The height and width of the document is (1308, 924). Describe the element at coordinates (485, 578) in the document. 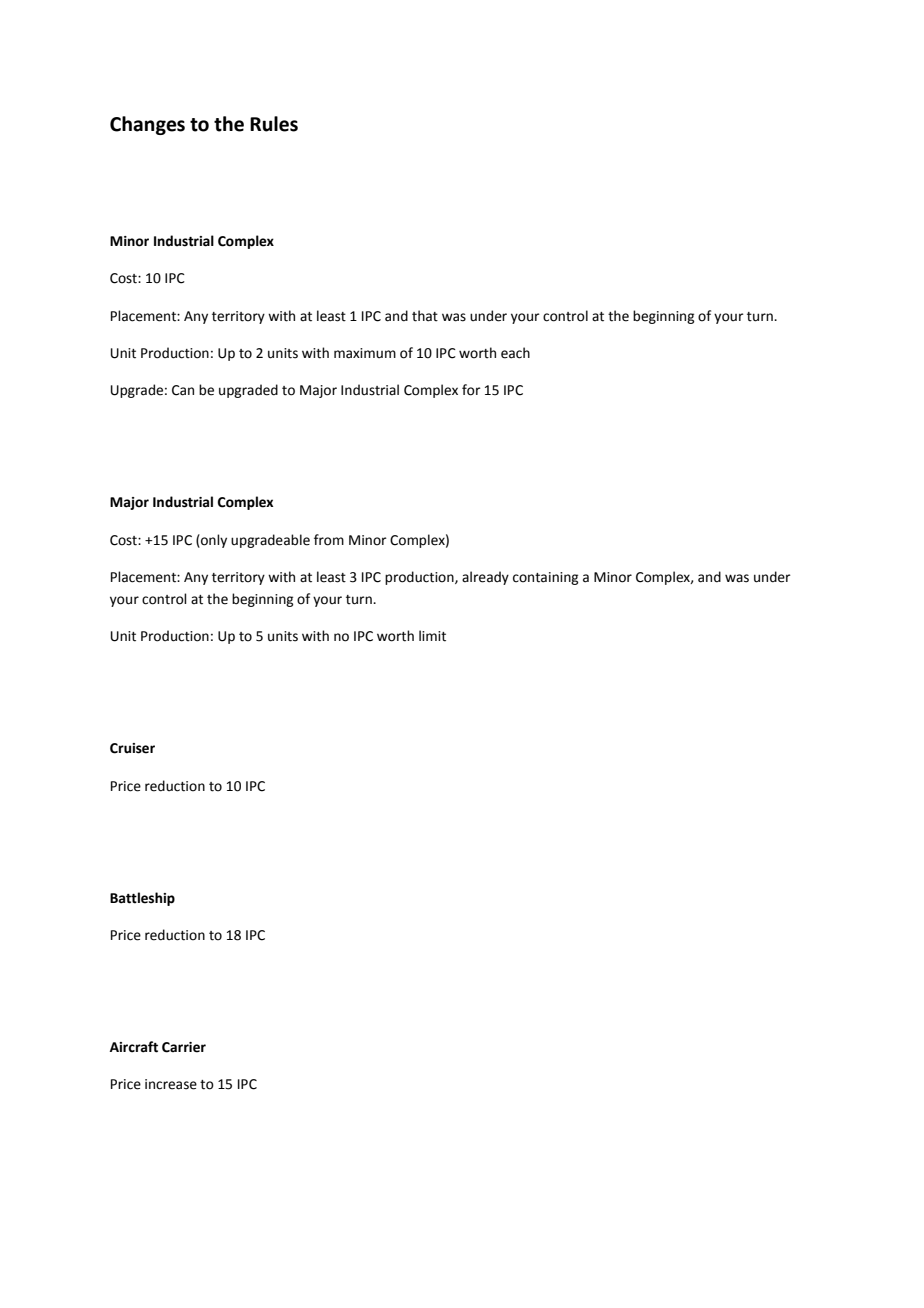

I see `already` at that location.
